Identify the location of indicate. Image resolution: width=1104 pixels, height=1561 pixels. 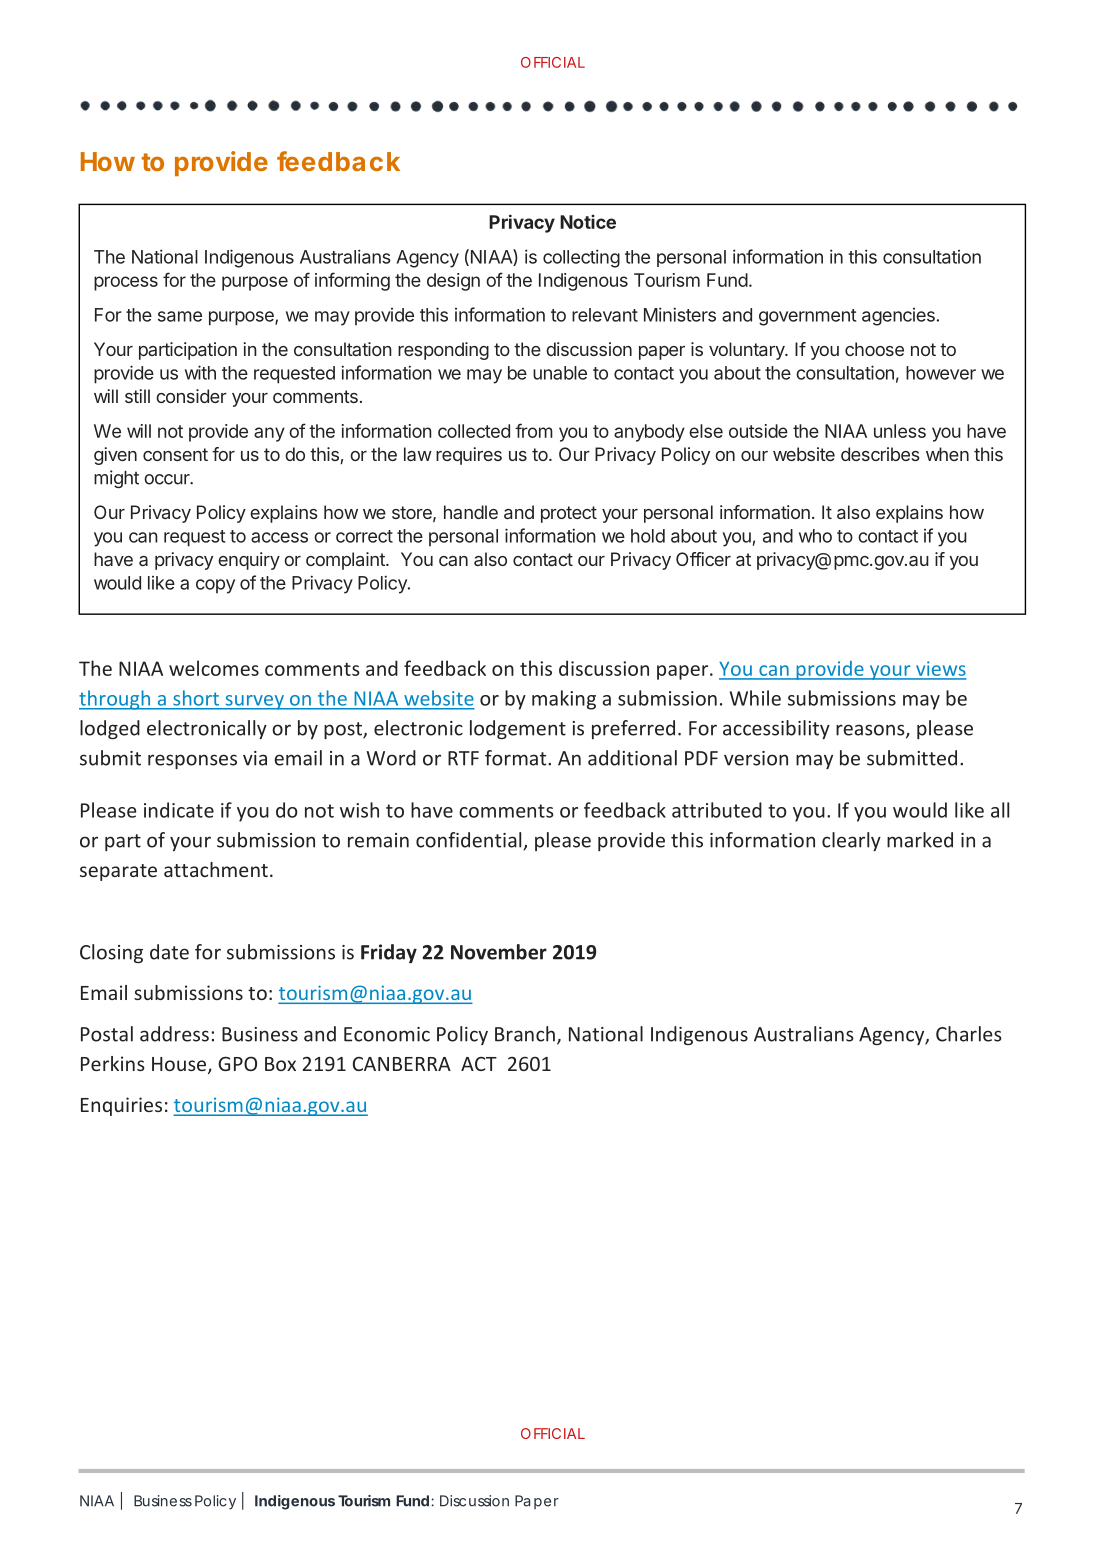
(179, 810).
